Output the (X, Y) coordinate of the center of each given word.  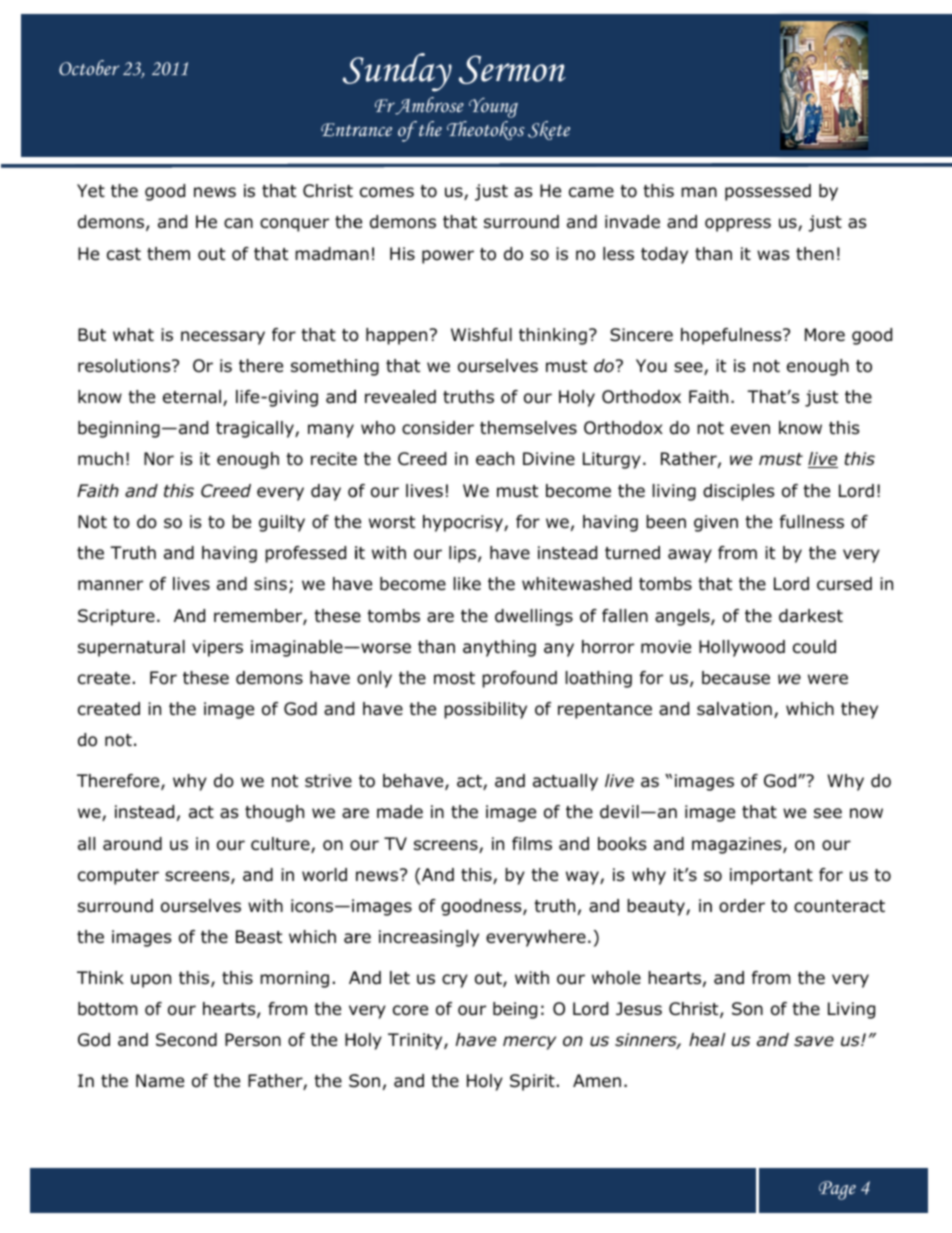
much (100, 459)
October (89, 68)
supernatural (131, 648)
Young (493, 108)
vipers (217, 648)
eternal (192, 397)
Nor (159, 459)
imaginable (298, 648)
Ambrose (428, 106)
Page (837, 1190)
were (828, 679)
